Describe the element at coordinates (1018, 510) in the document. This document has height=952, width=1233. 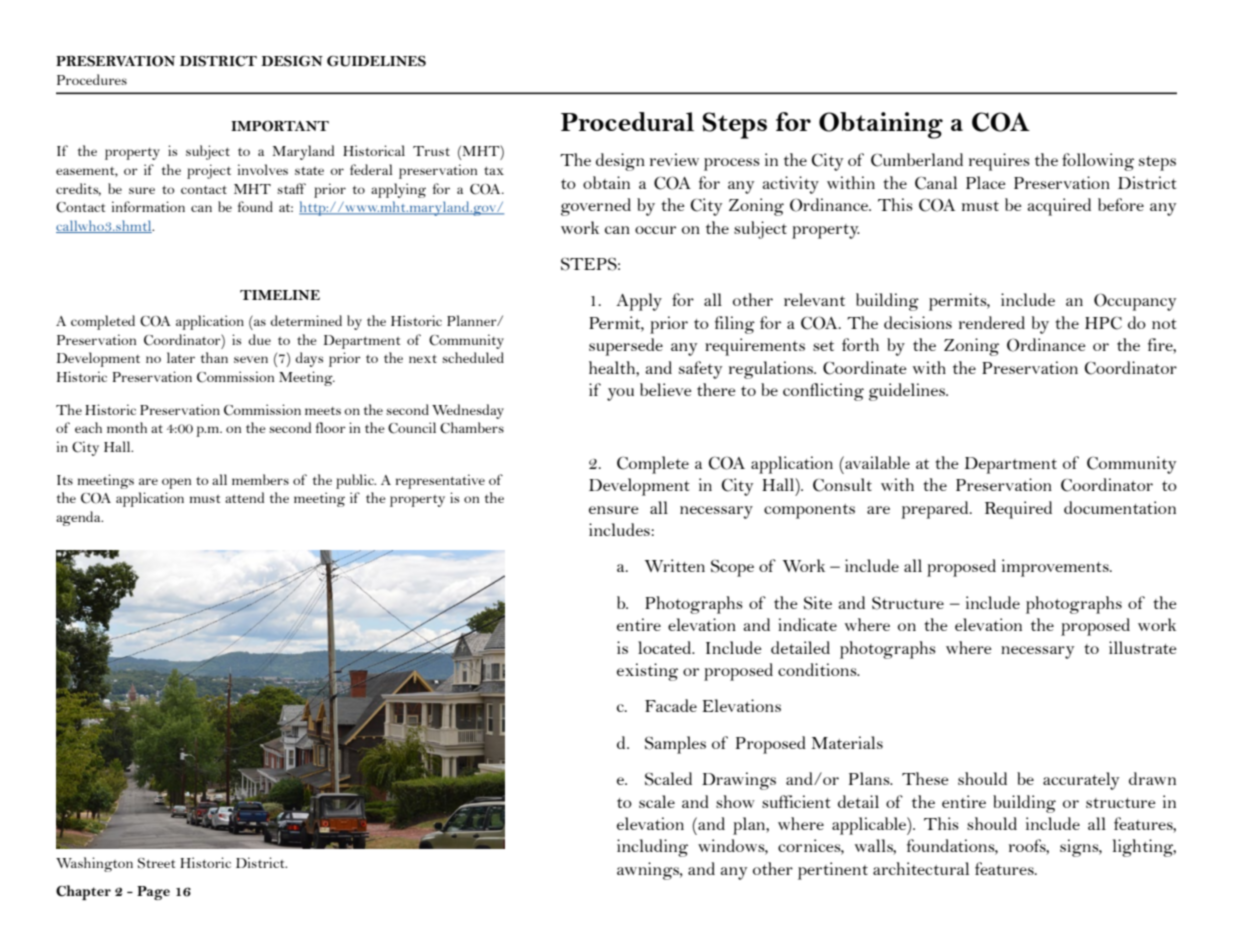
I see `Required` at that location.
